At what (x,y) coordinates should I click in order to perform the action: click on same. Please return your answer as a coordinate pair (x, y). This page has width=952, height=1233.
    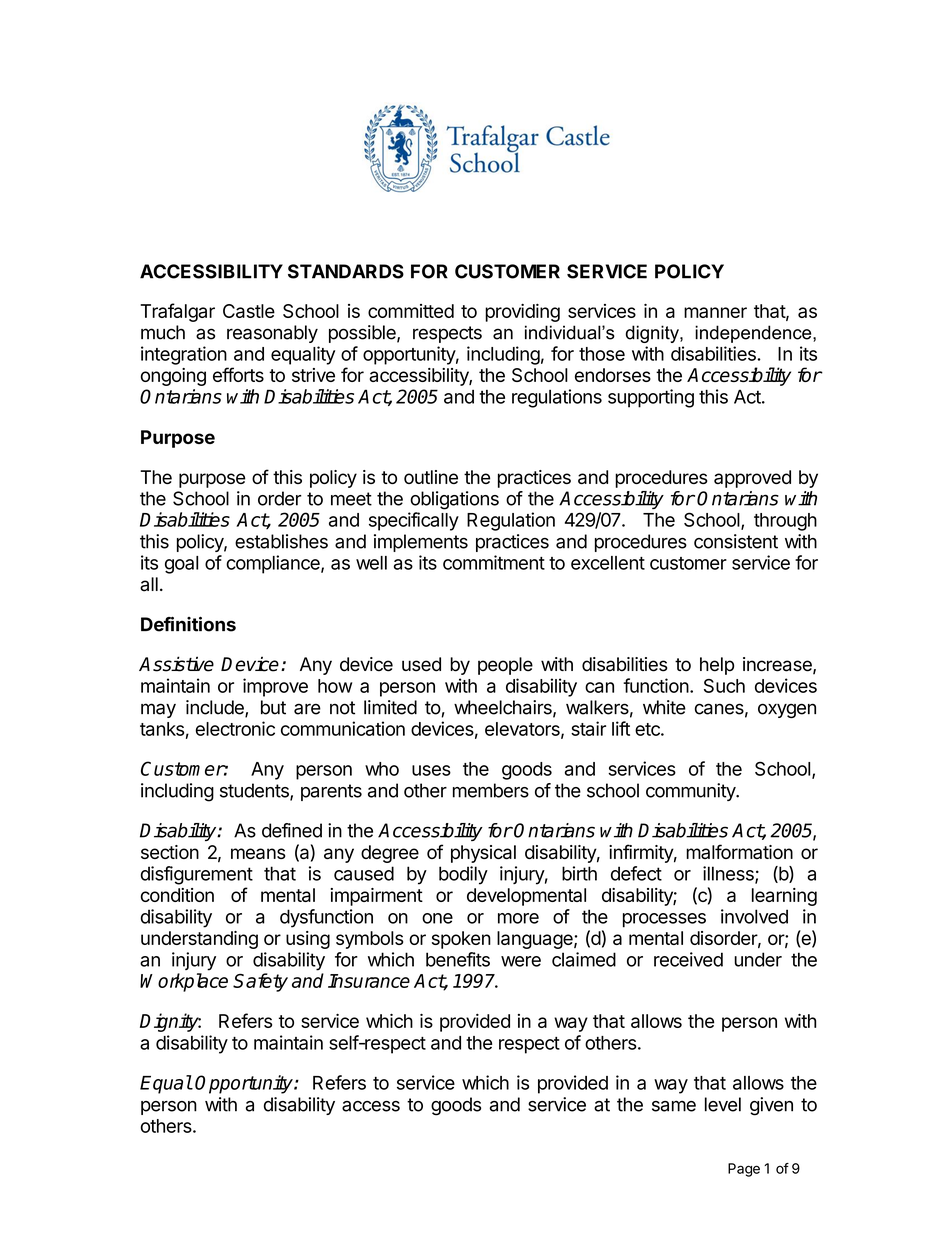
    Looking at the image, I should click on (674, 1106).
